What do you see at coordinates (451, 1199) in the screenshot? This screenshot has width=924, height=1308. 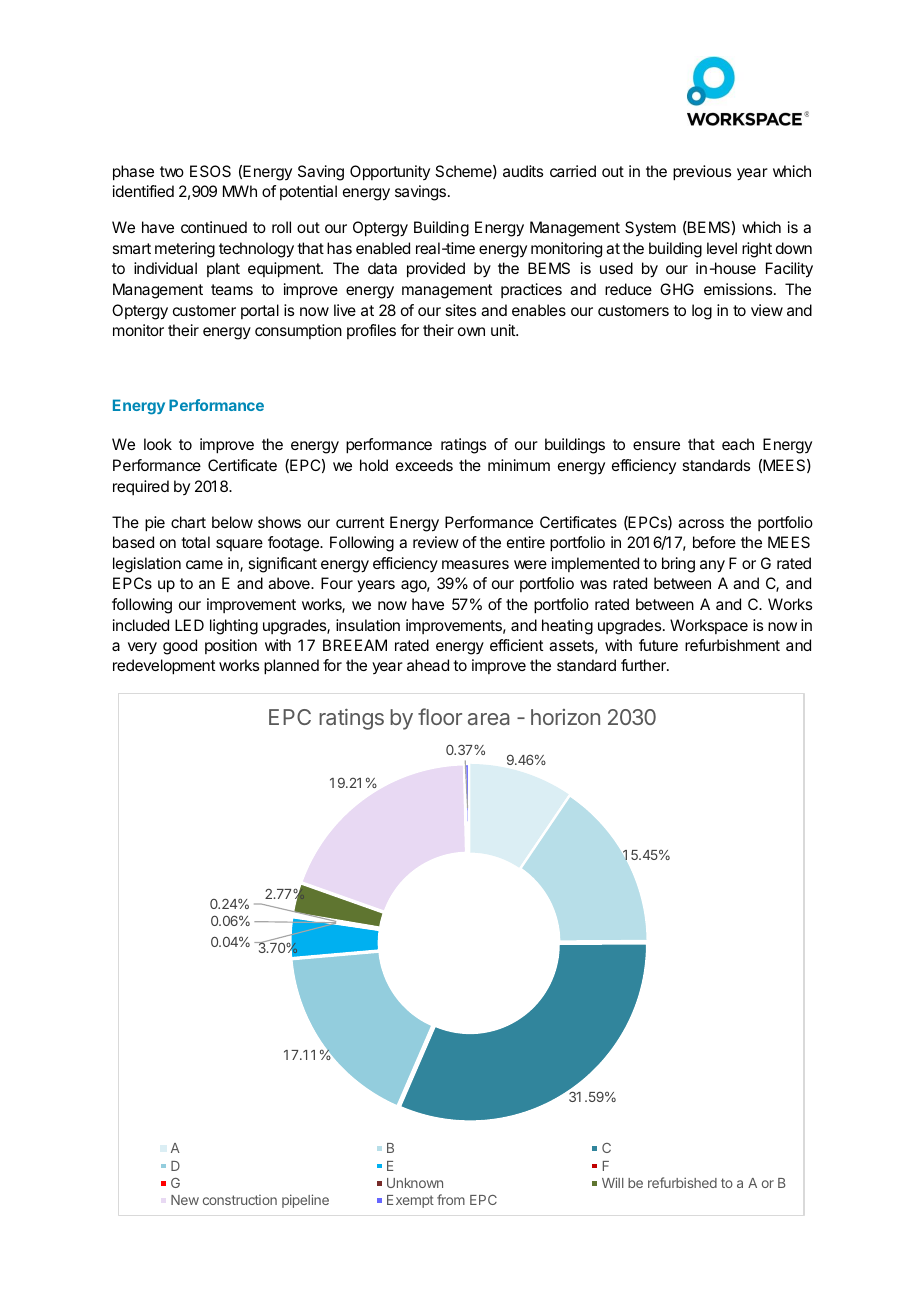 I see `from` at bounding box center [451, 1199].
